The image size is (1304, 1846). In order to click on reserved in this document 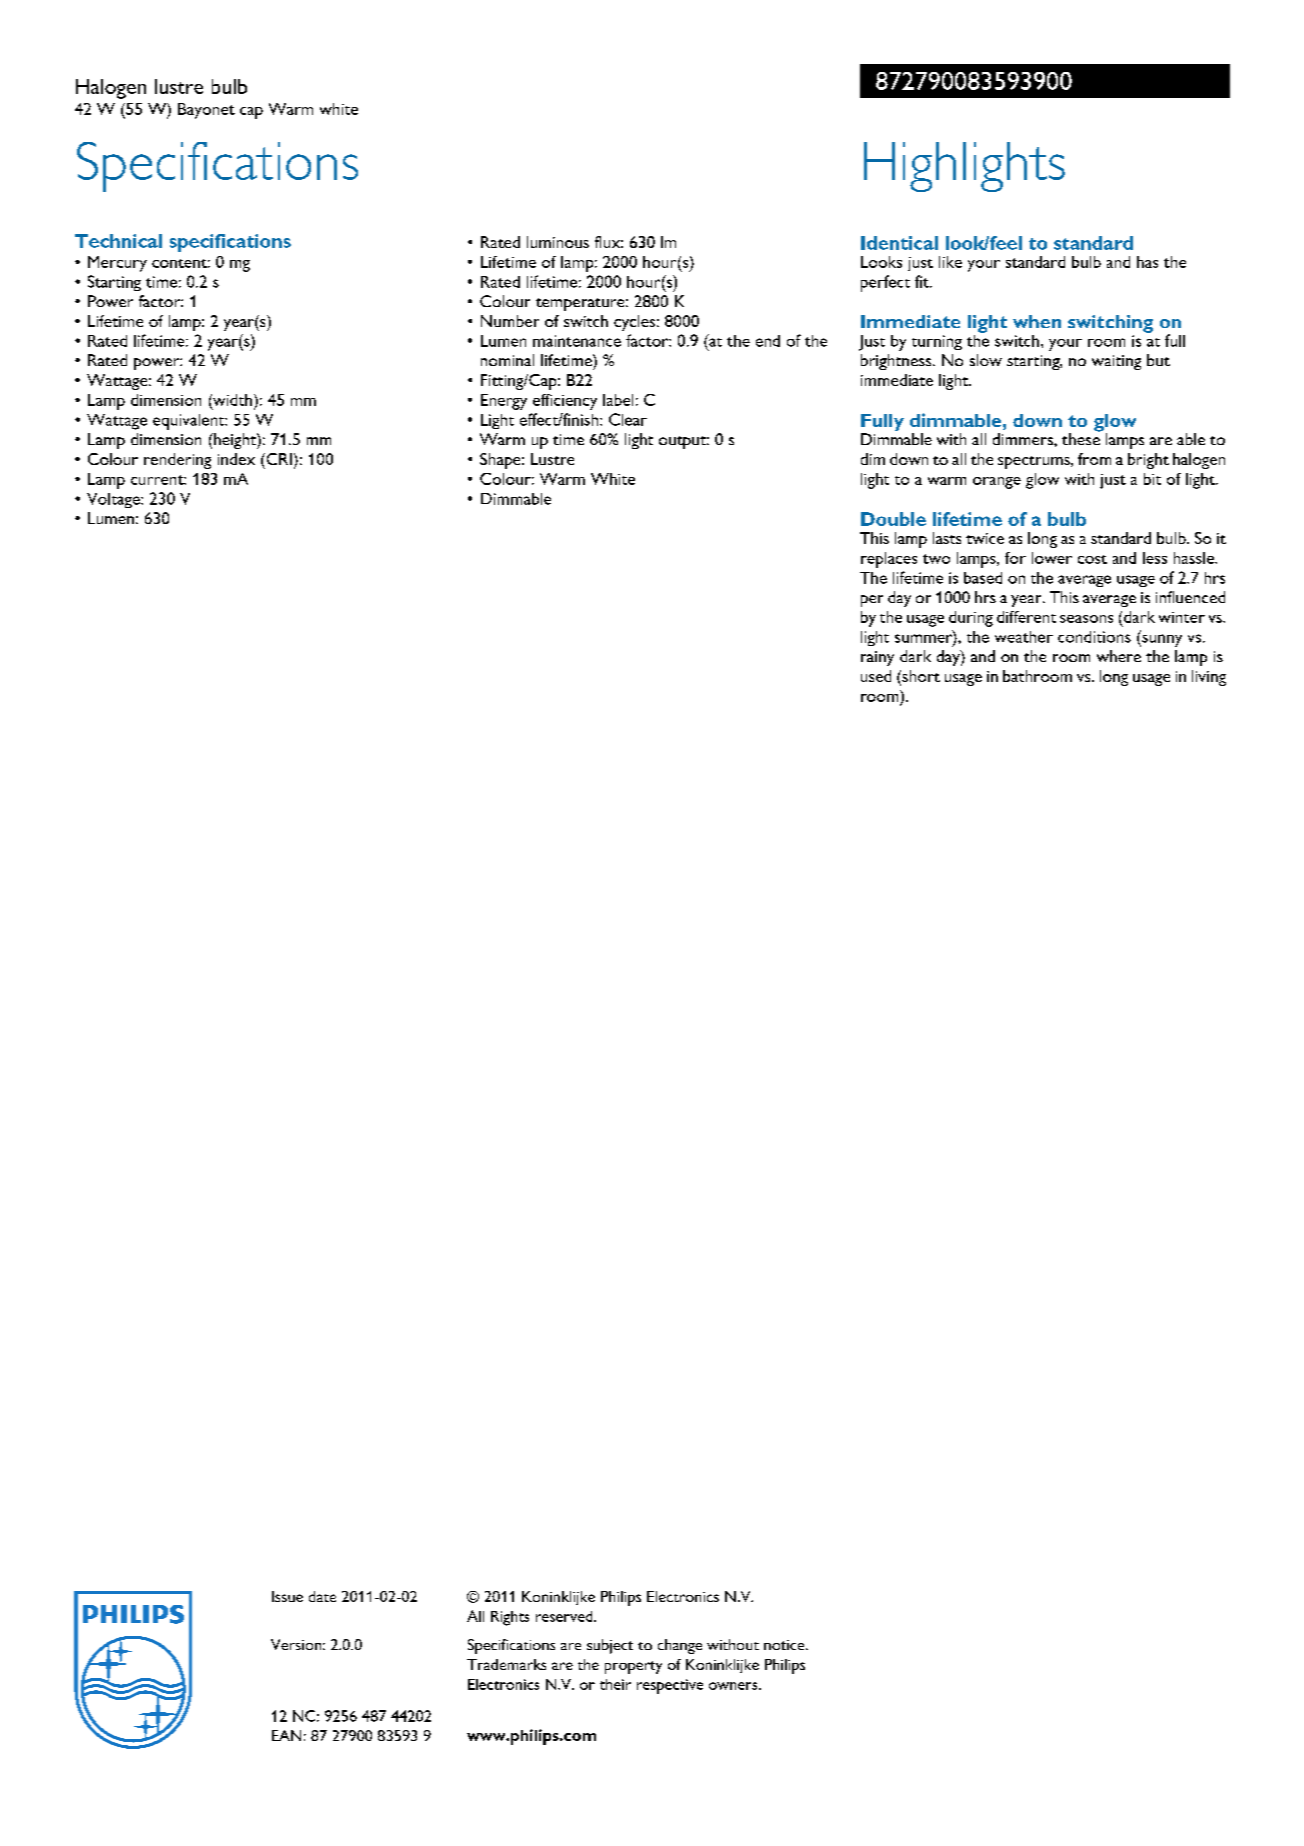, I will do `click(565, 1616)`.
